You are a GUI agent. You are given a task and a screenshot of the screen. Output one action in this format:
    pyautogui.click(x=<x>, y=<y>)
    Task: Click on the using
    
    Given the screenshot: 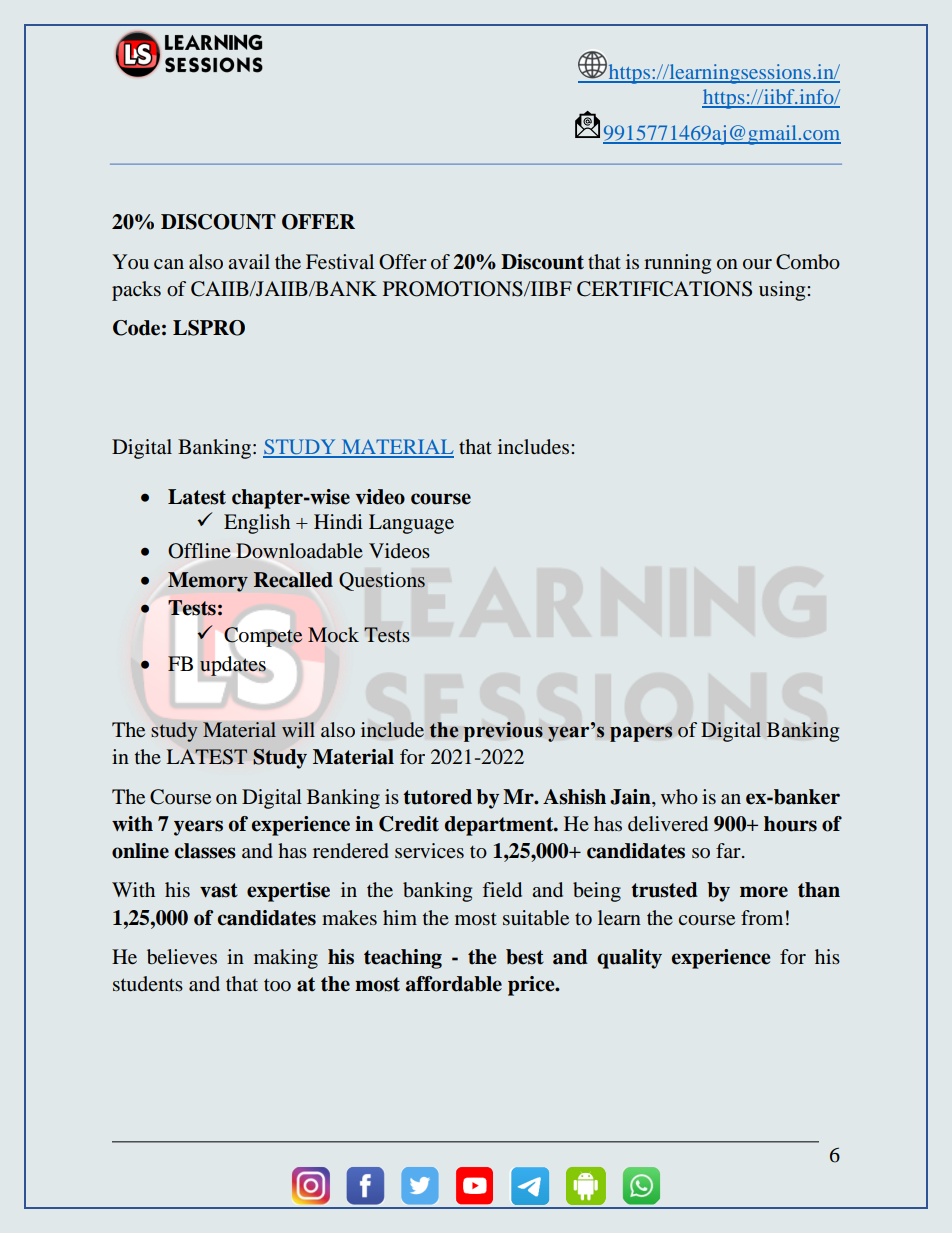 What is the action you would take?
    pyautogui.click(x=783, y=291)
